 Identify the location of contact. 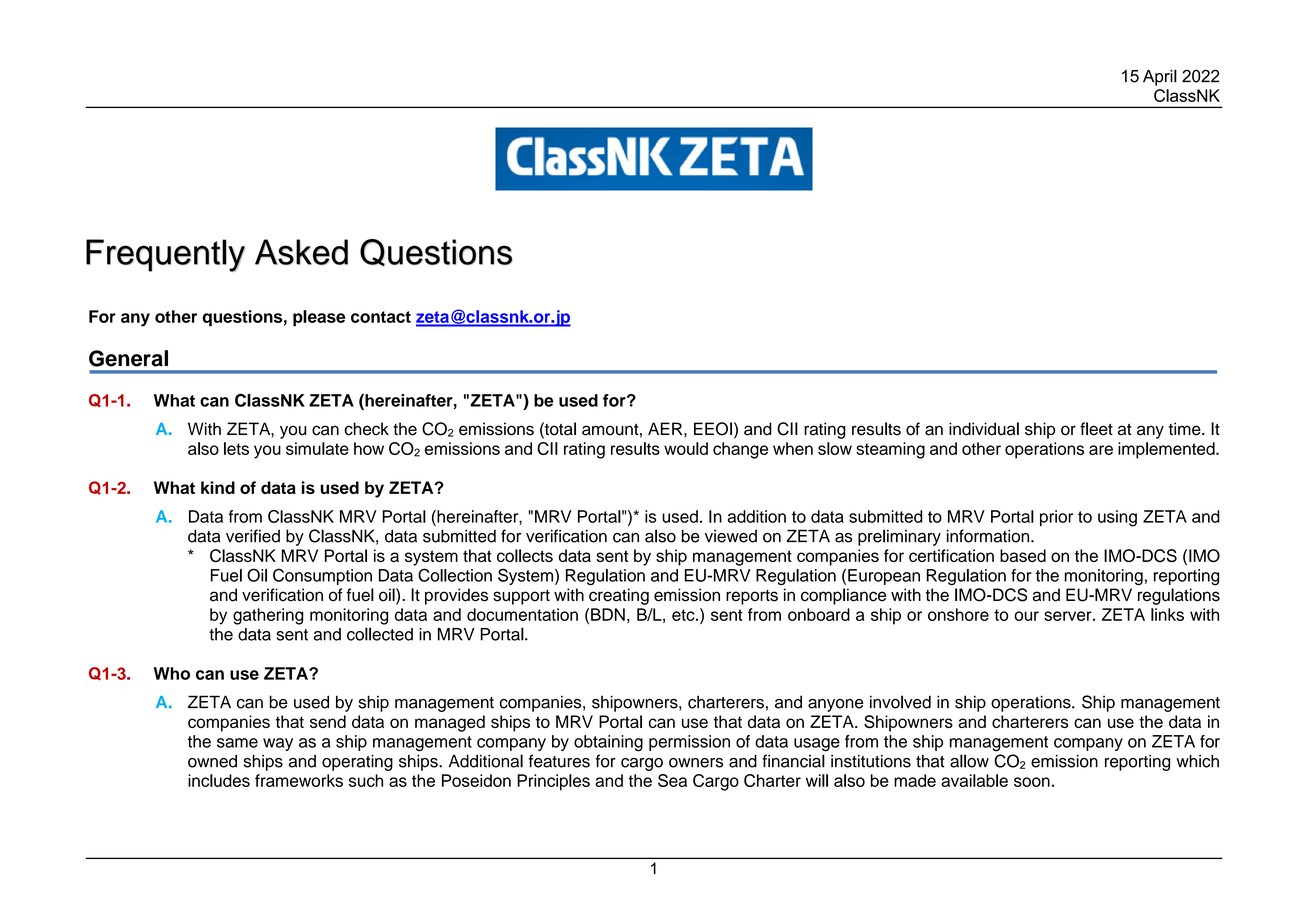
(381, 317).
